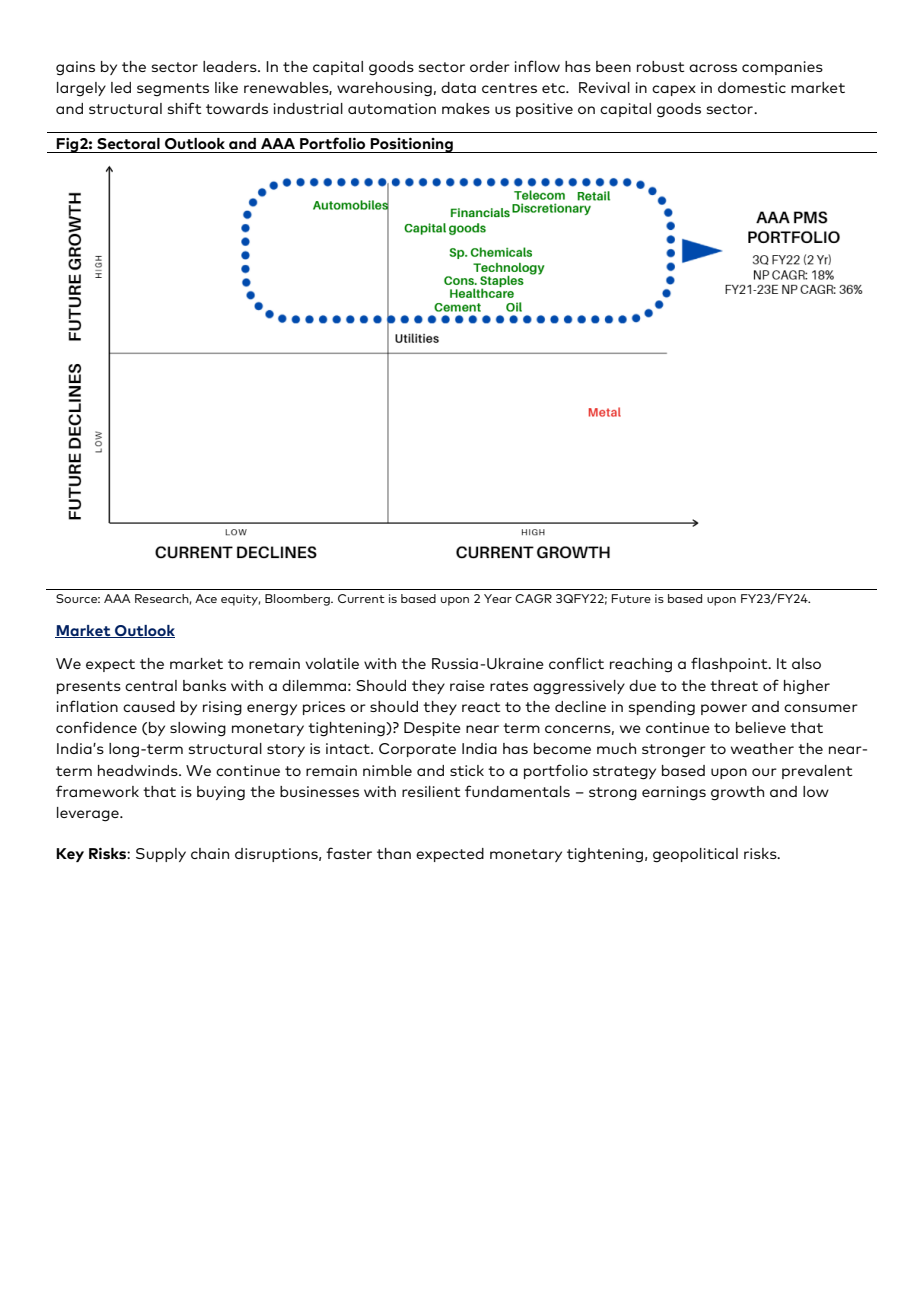  I want to click on Year, so click(498, 598).
